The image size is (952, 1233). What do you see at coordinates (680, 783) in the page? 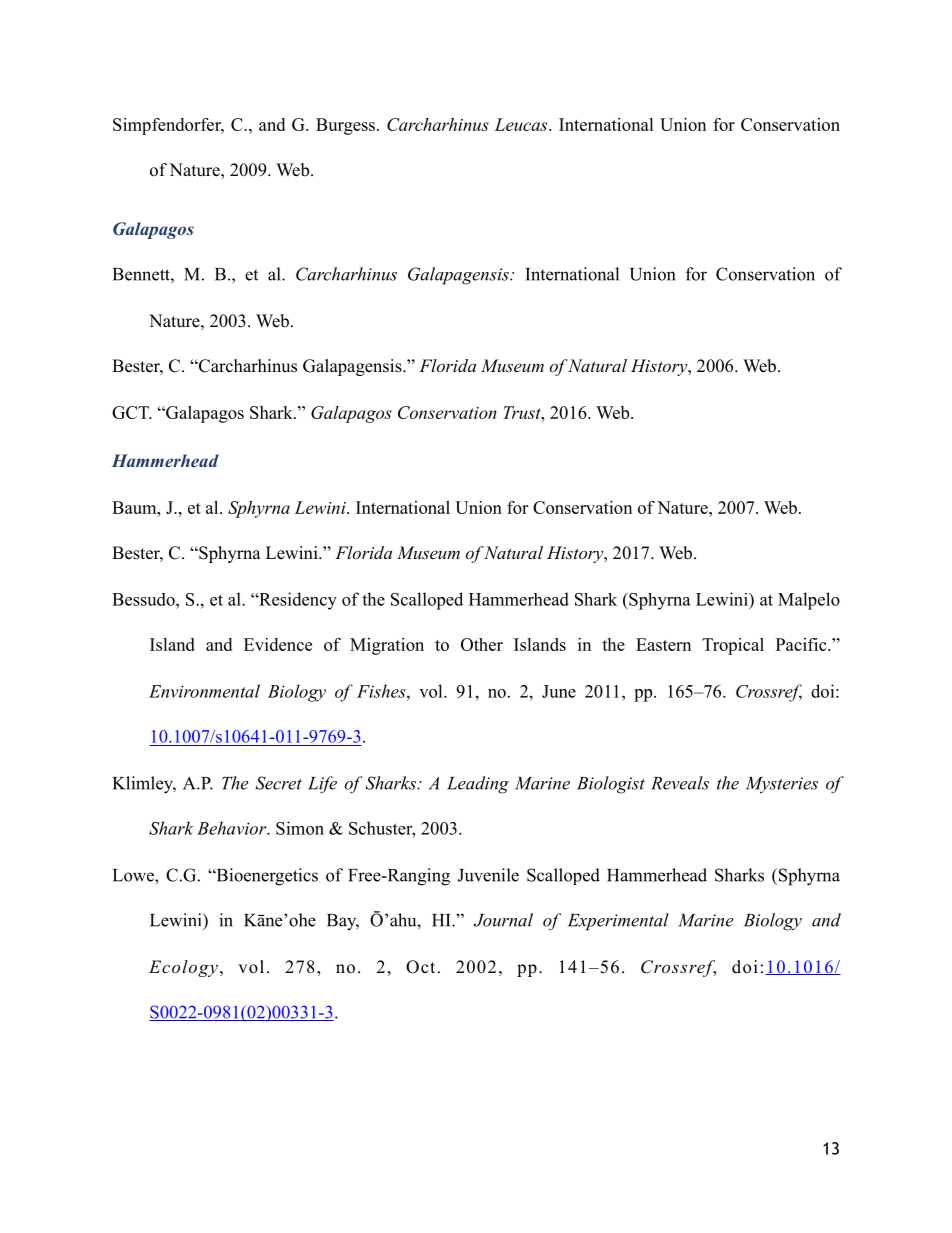
I see `Reveals` at bounding box center [680, 783].
